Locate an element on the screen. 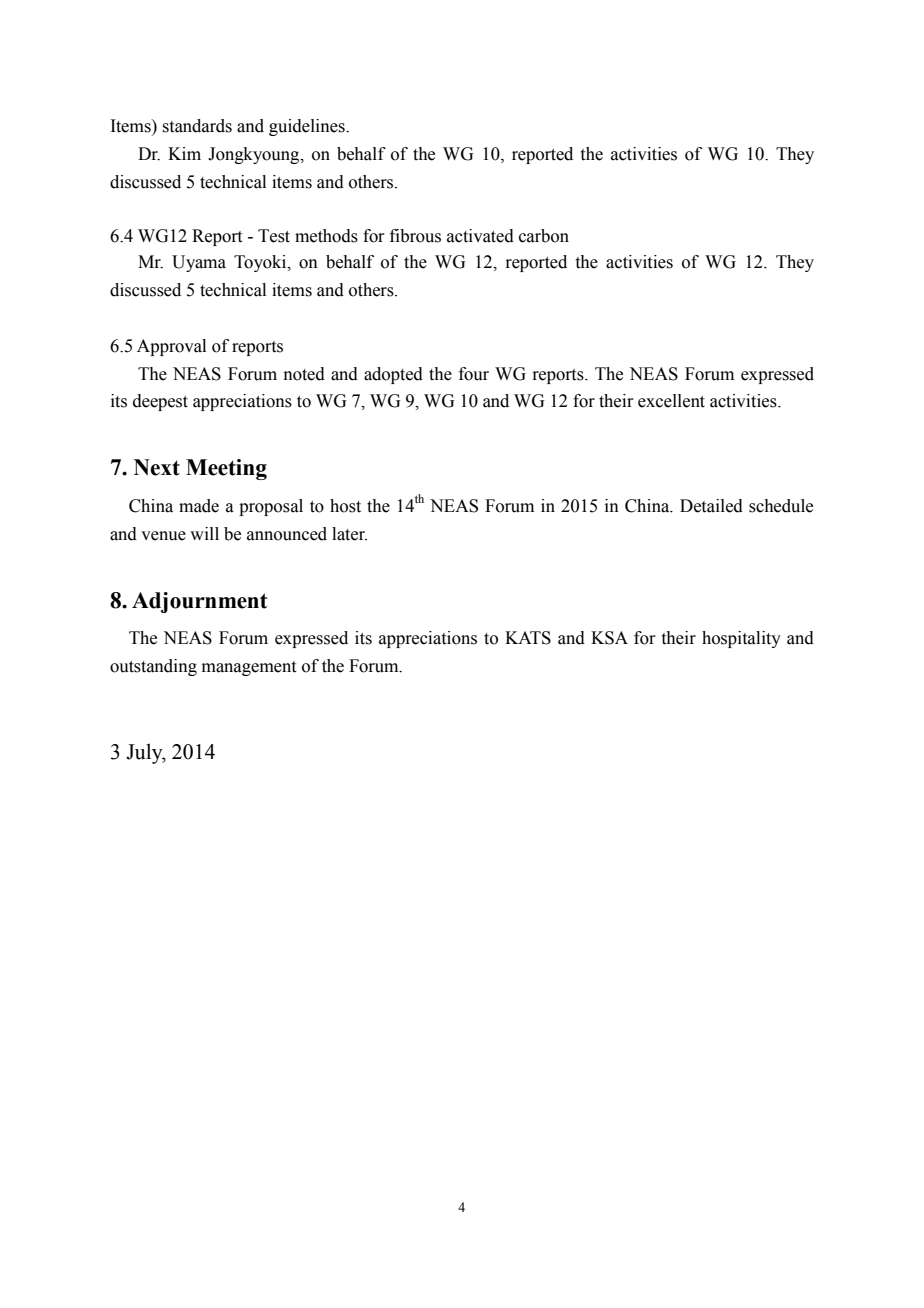 This screenshot has height=1308, width=924. host is located at coordinates (345, 506).
